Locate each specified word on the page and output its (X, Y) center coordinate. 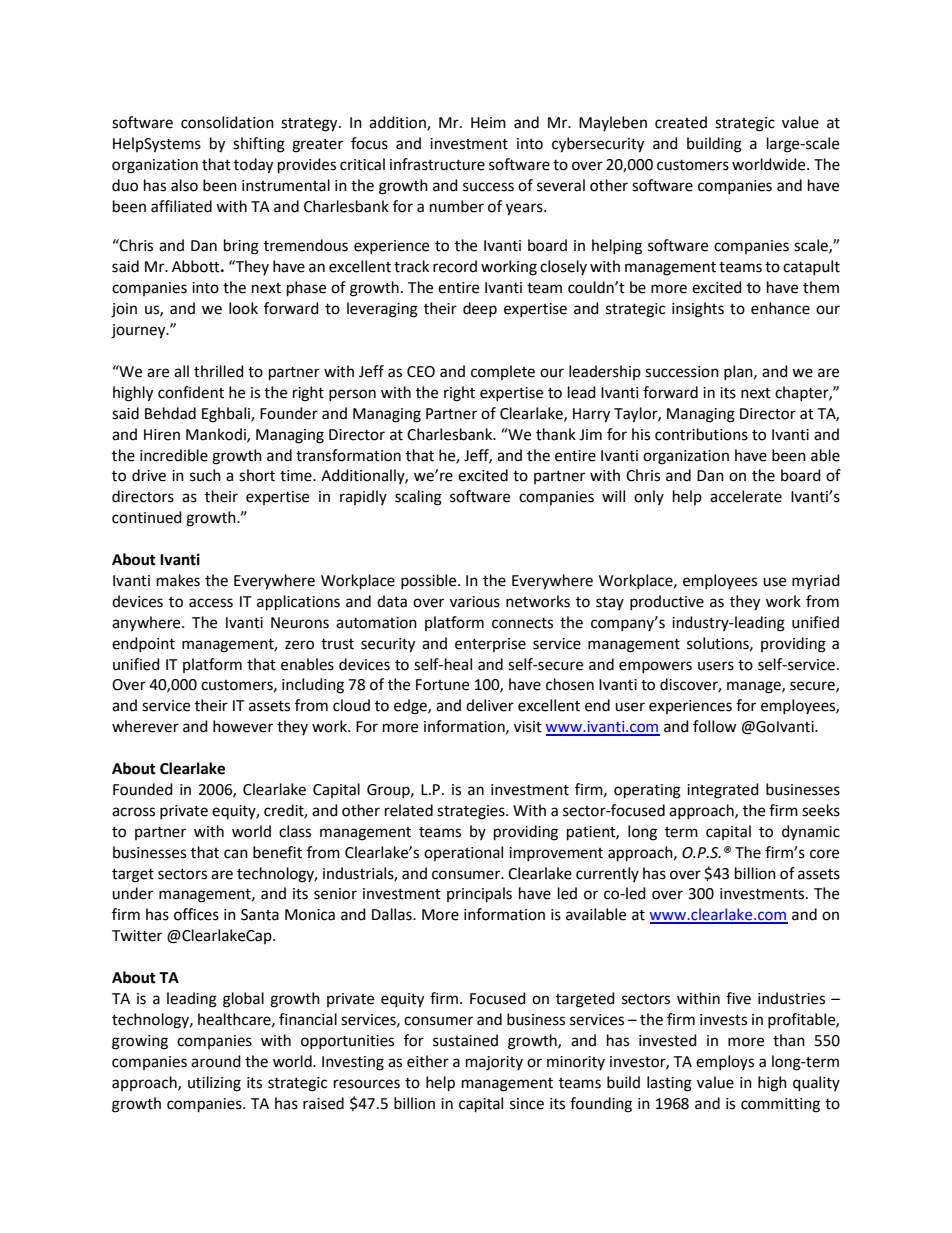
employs (725, 1062)
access (211, 603)
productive (667, 602)
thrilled (219, 371)
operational (463, 853)
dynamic (811, 832)
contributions (701, 434)
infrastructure (437, 164)
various (475, 602)
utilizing (214, 1084)
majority (494, 1063)
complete (503, 372)
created (681, 122)
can (236, 854)
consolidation (227, 122)
